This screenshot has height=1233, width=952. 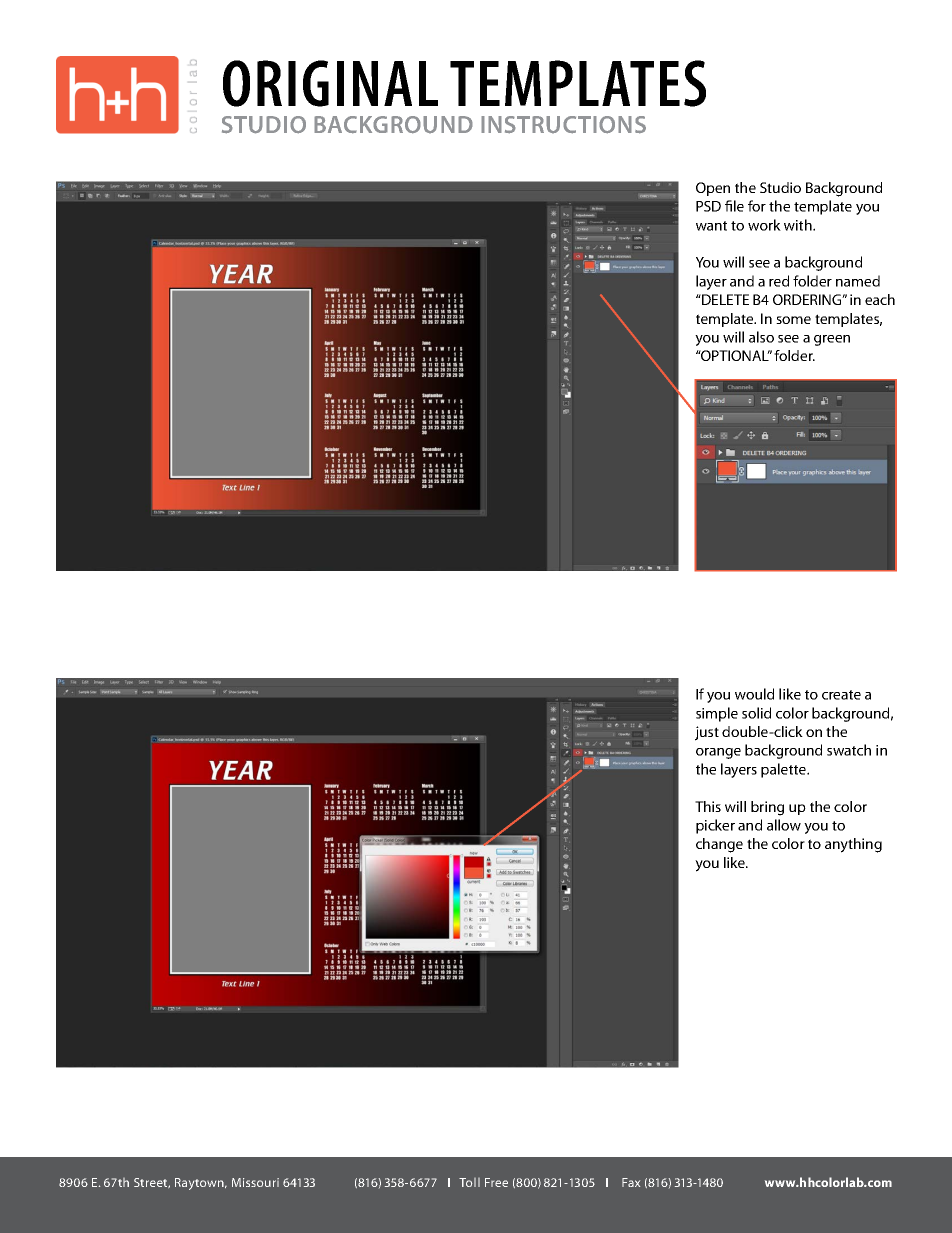 What do you see at coordinates (715, 826) in the screenshot?
I see `picker` at bounding box center [715, 826].
